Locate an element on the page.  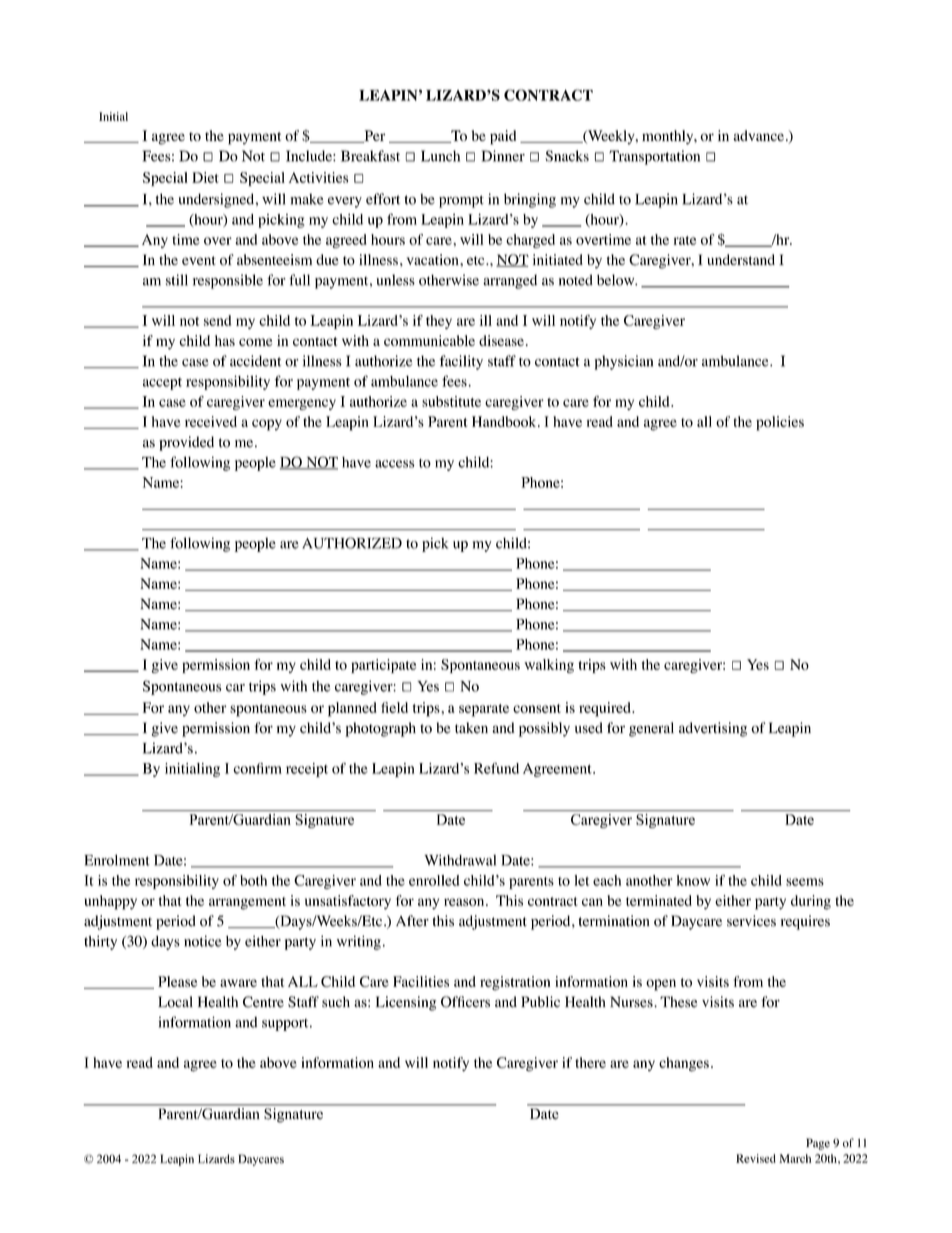
advertising is located at coordinates (713, 729).
